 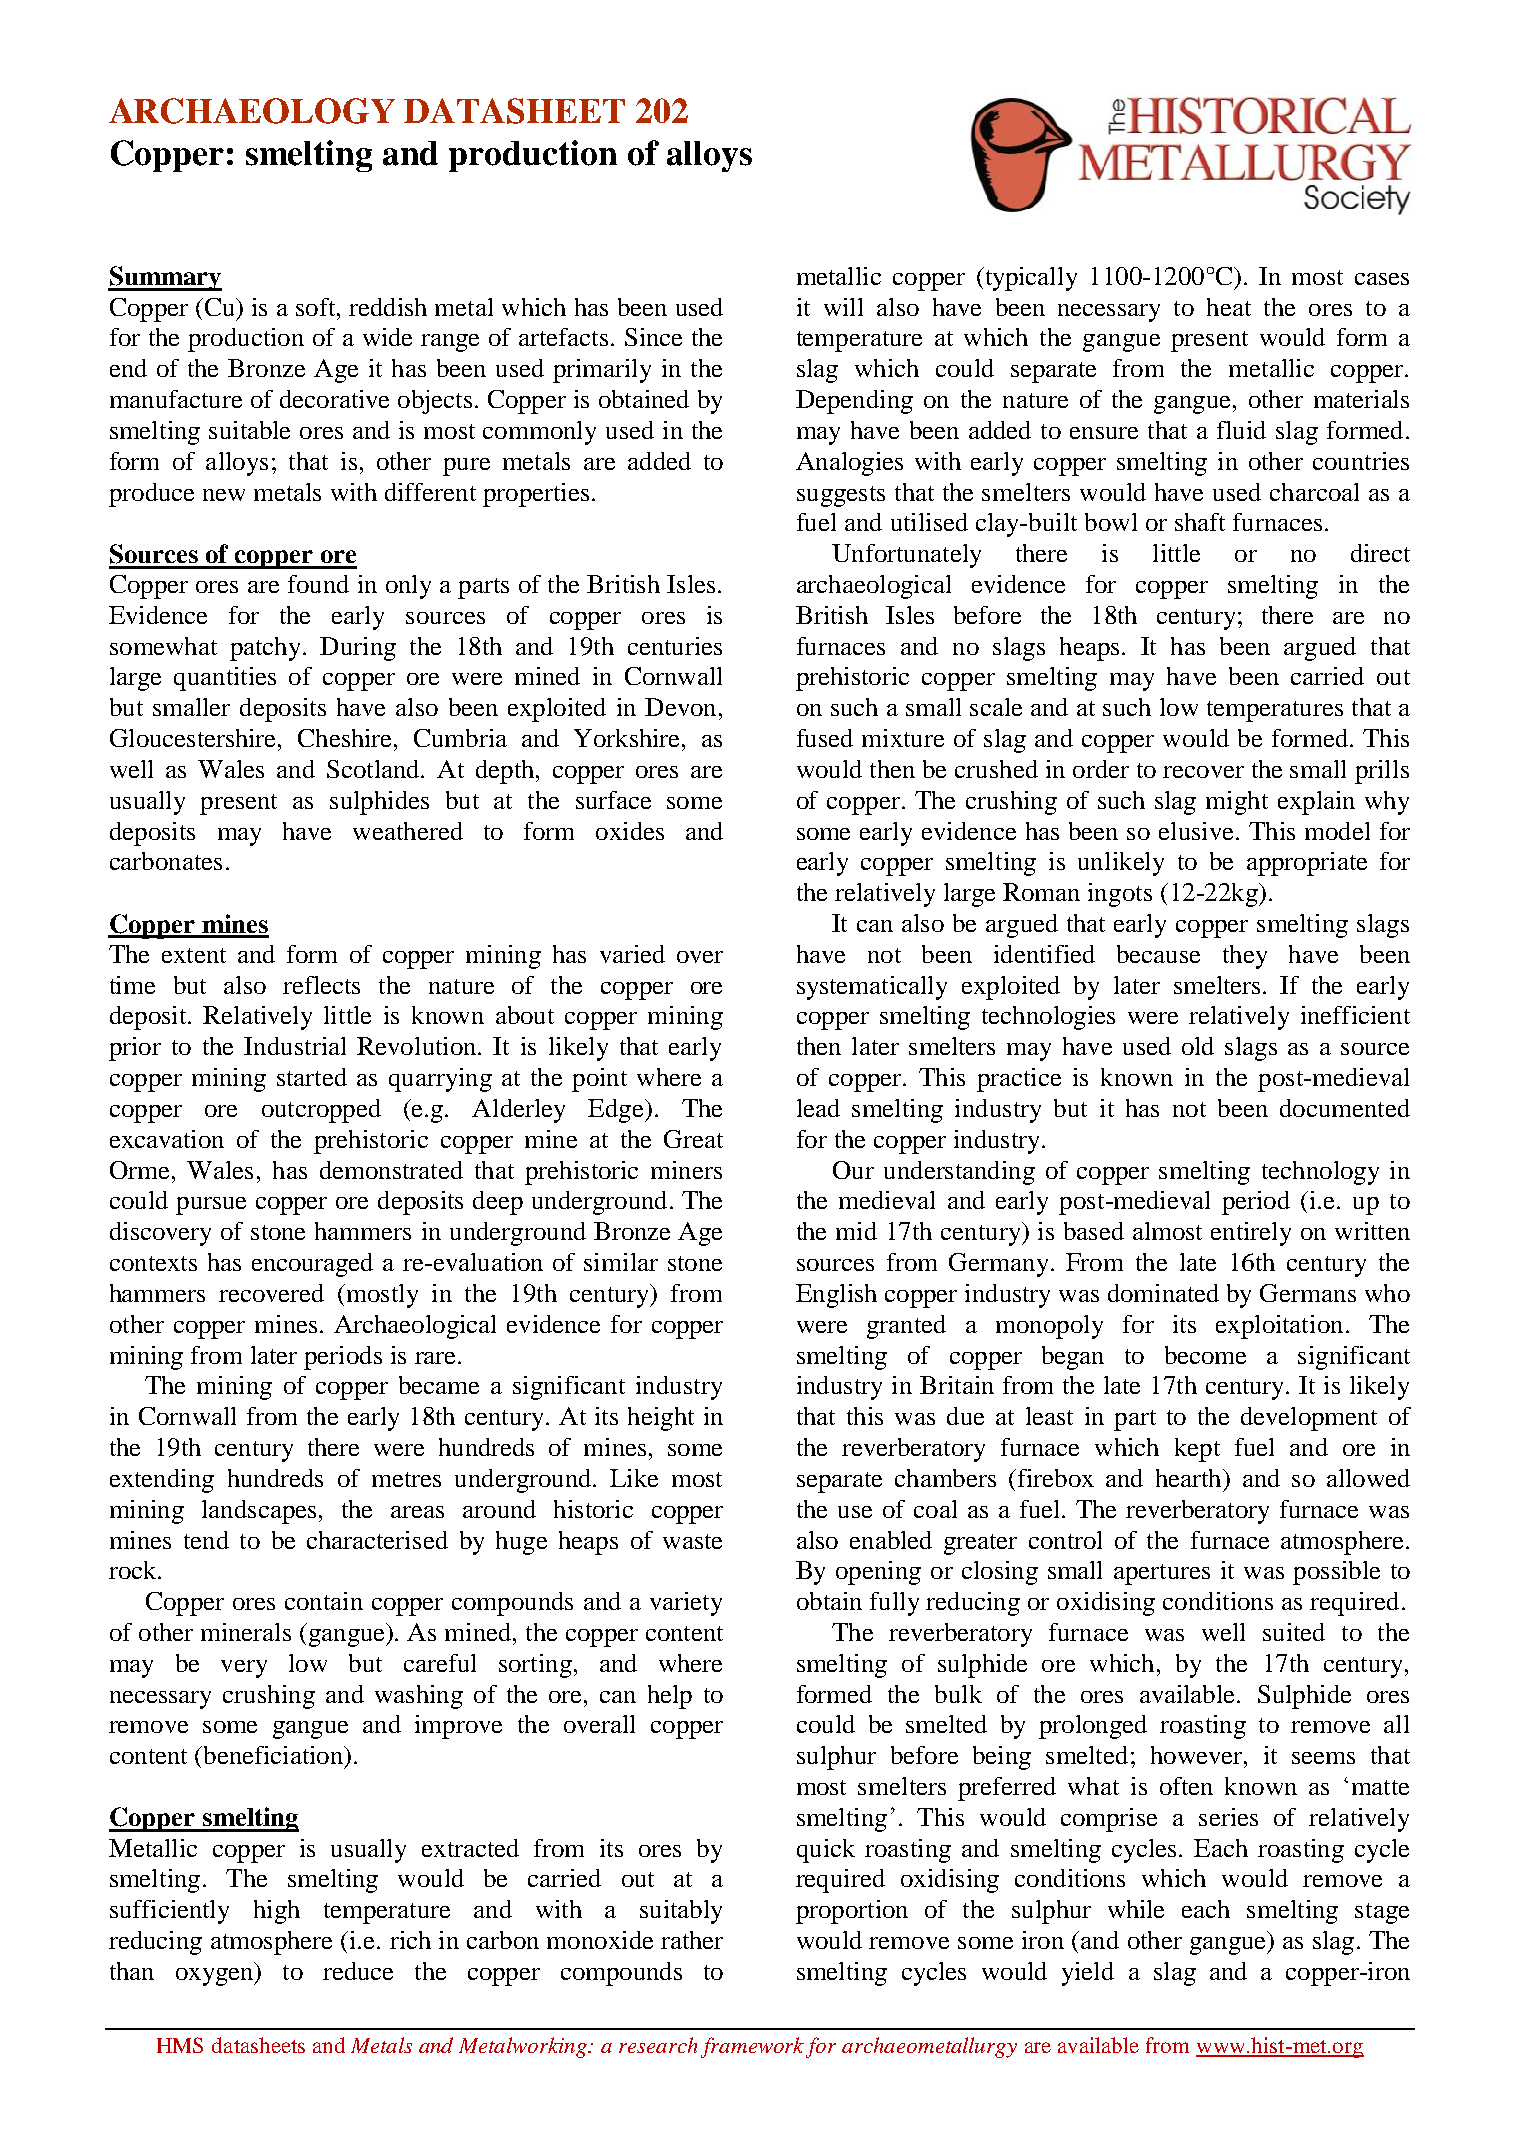 What do you see at coordinates (1198, 1046) in the page?
I see `old` at bounding box center [1198, 1046].
